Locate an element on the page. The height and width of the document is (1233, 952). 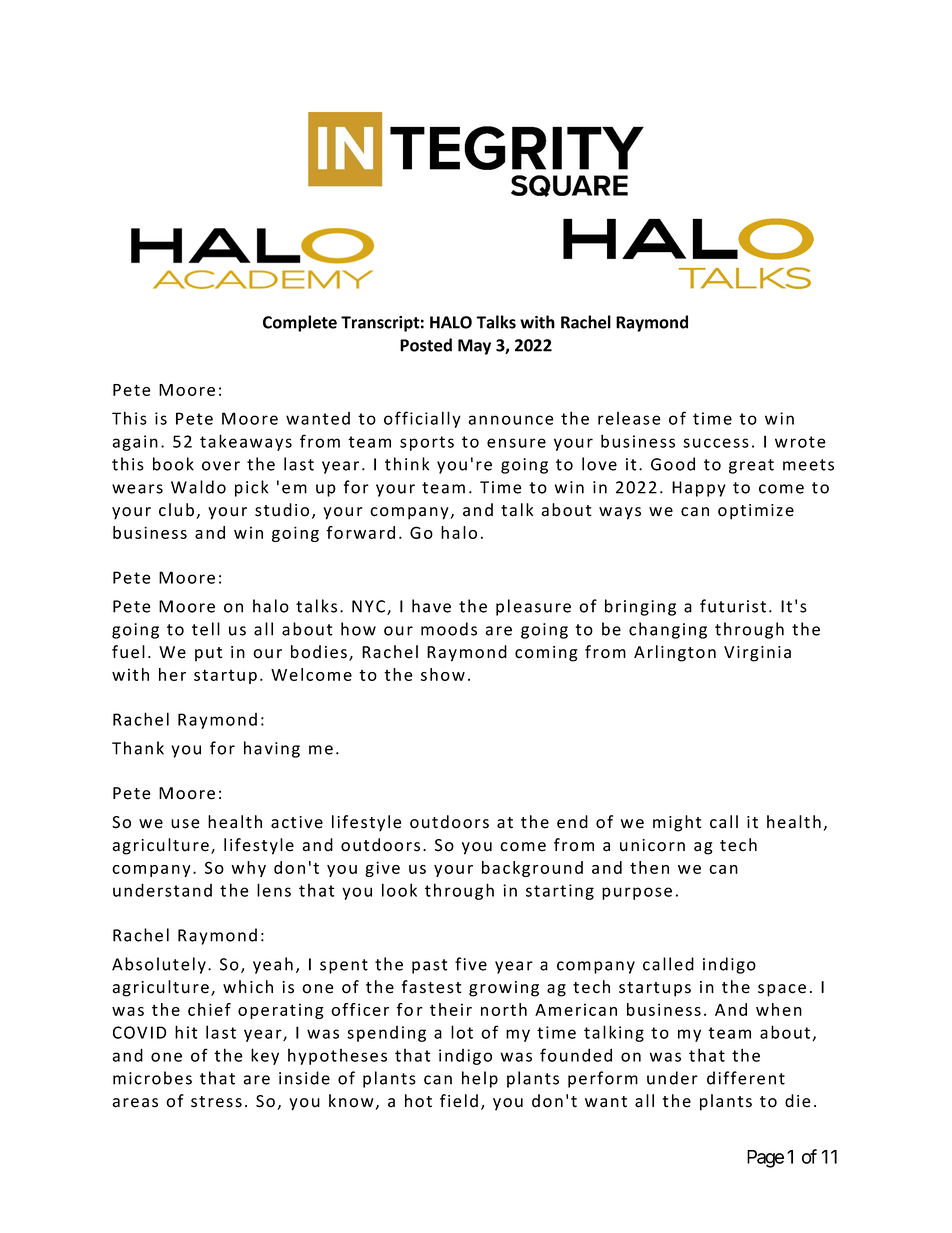
Complete is located at coordinates (300, 323).
